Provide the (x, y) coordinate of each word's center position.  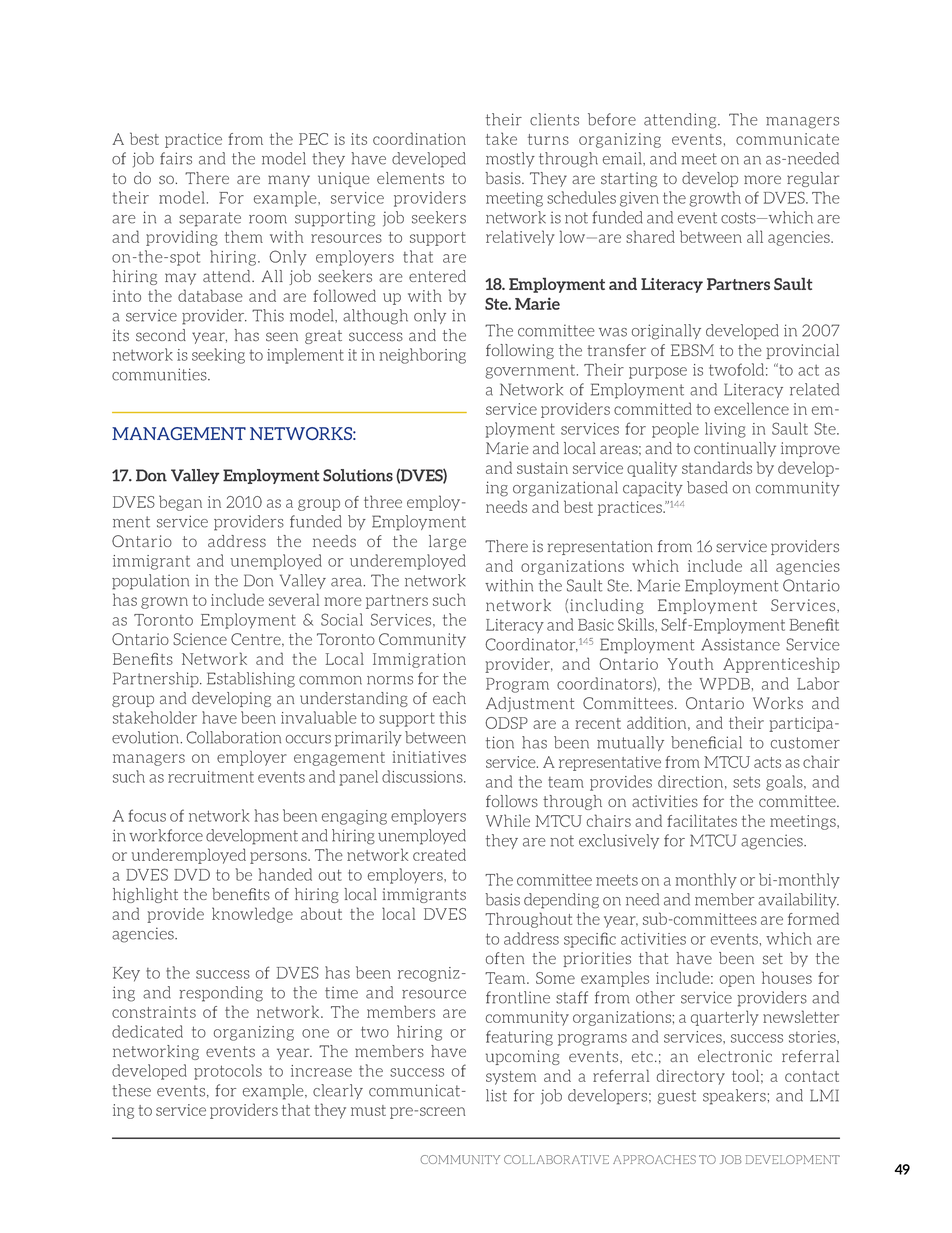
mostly (510, 159)
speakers (734, 1097)
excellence (751, 408)
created (439, 854)
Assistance (740, 644)
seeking (218, 356)
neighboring (422, 356)
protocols (228, 1072)
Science (200, 639)
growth (715, 199)
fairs (176, 158)
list (496, 1095)
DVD (192, 875)
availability (798, 900)
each (449, 698)
